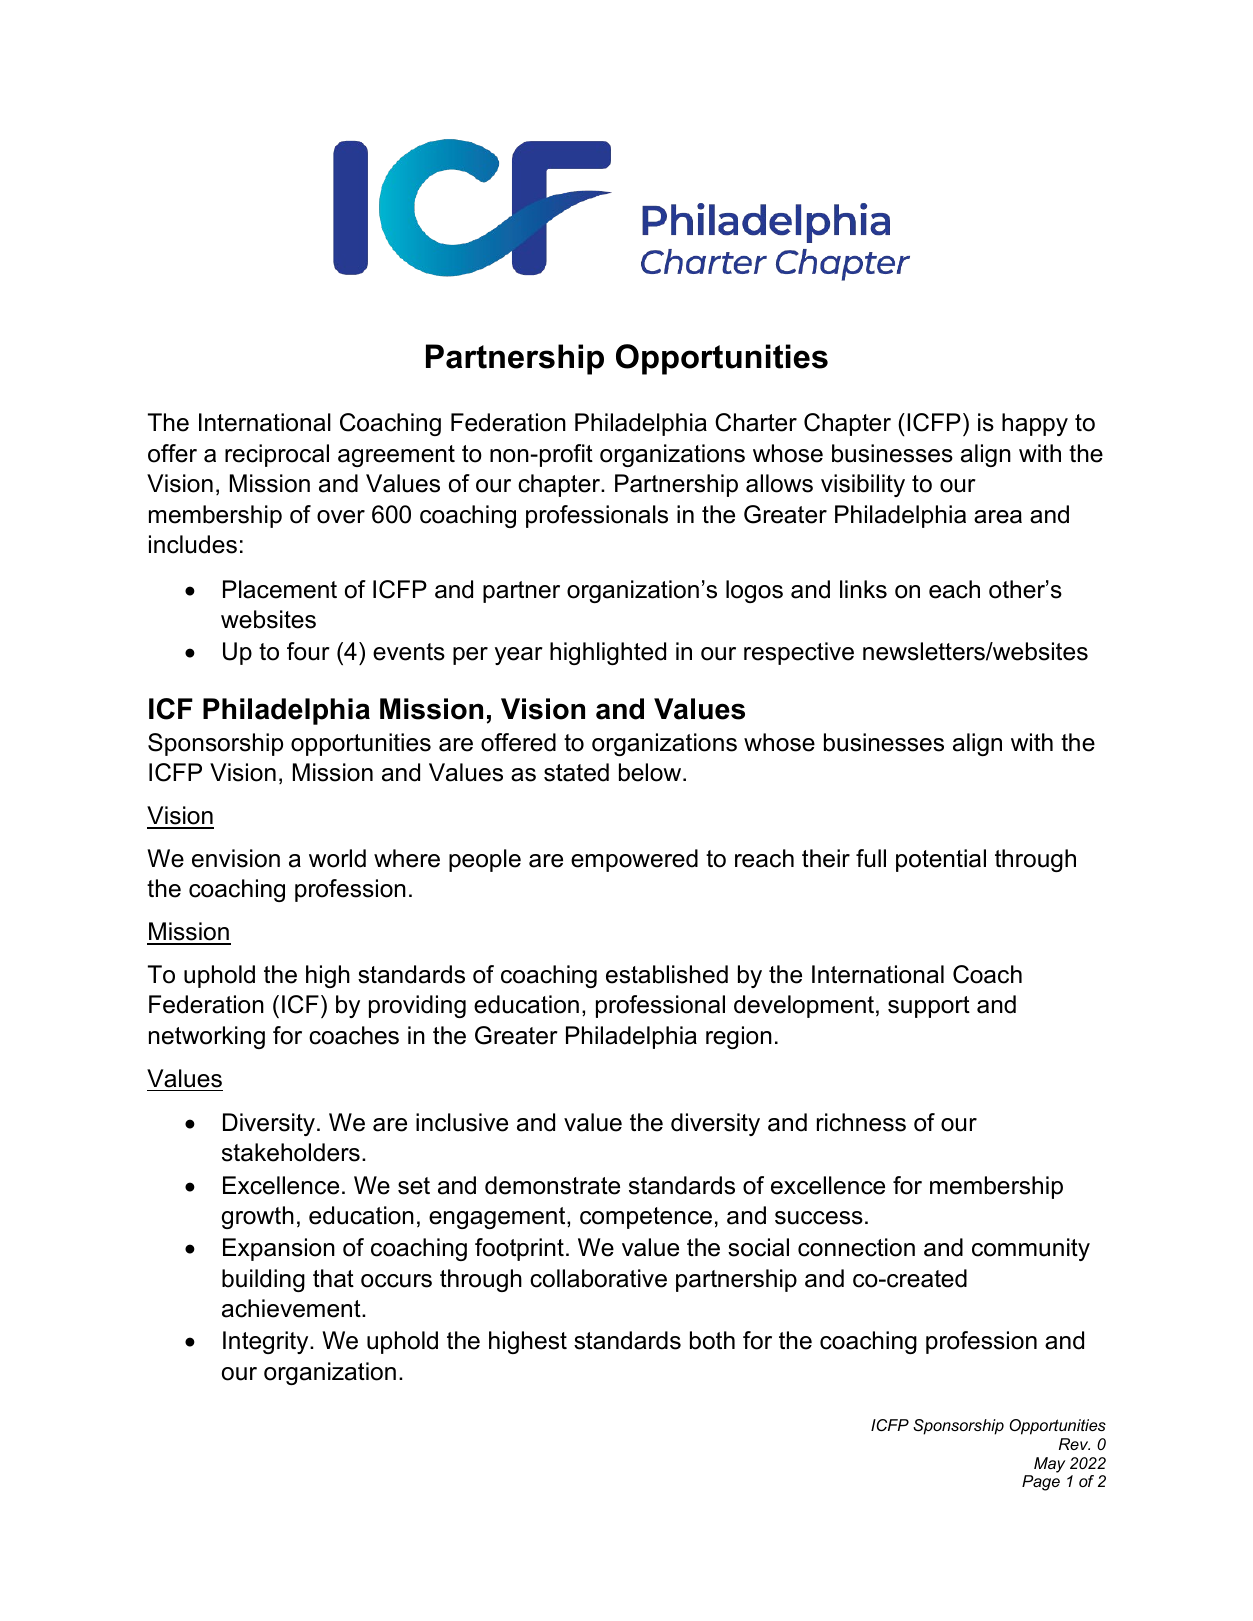  I want to click on stakeholders, so click(291, 1152).
